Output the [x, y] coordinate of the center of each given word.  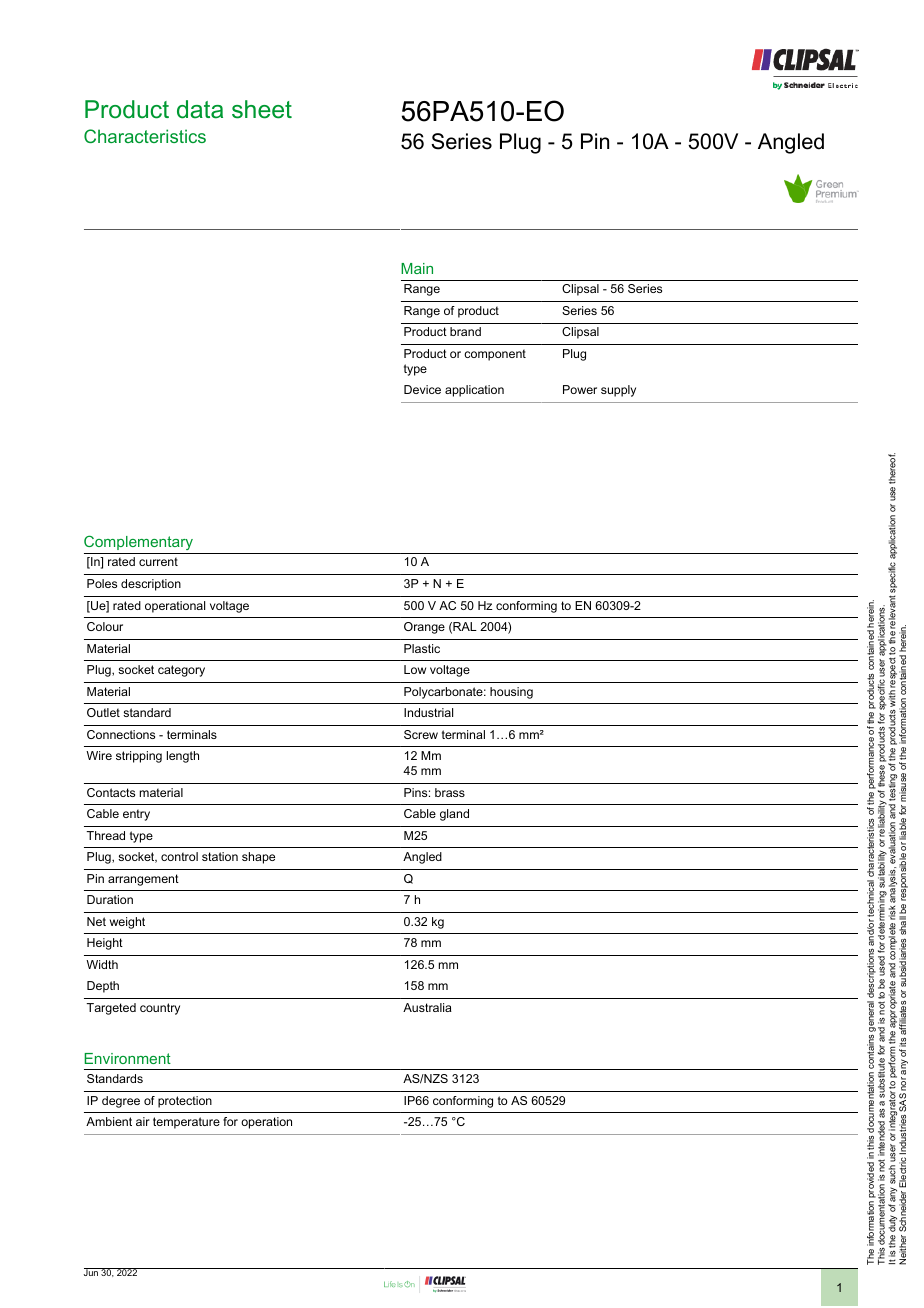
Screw [421, 734]
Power [580, 389]
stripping [139, 757]
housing [511, 693]
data [200, 109]
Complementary [138, 542]
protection [185, 1102]
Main [417, 268]
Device [422, 389]
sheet [262, 109]
